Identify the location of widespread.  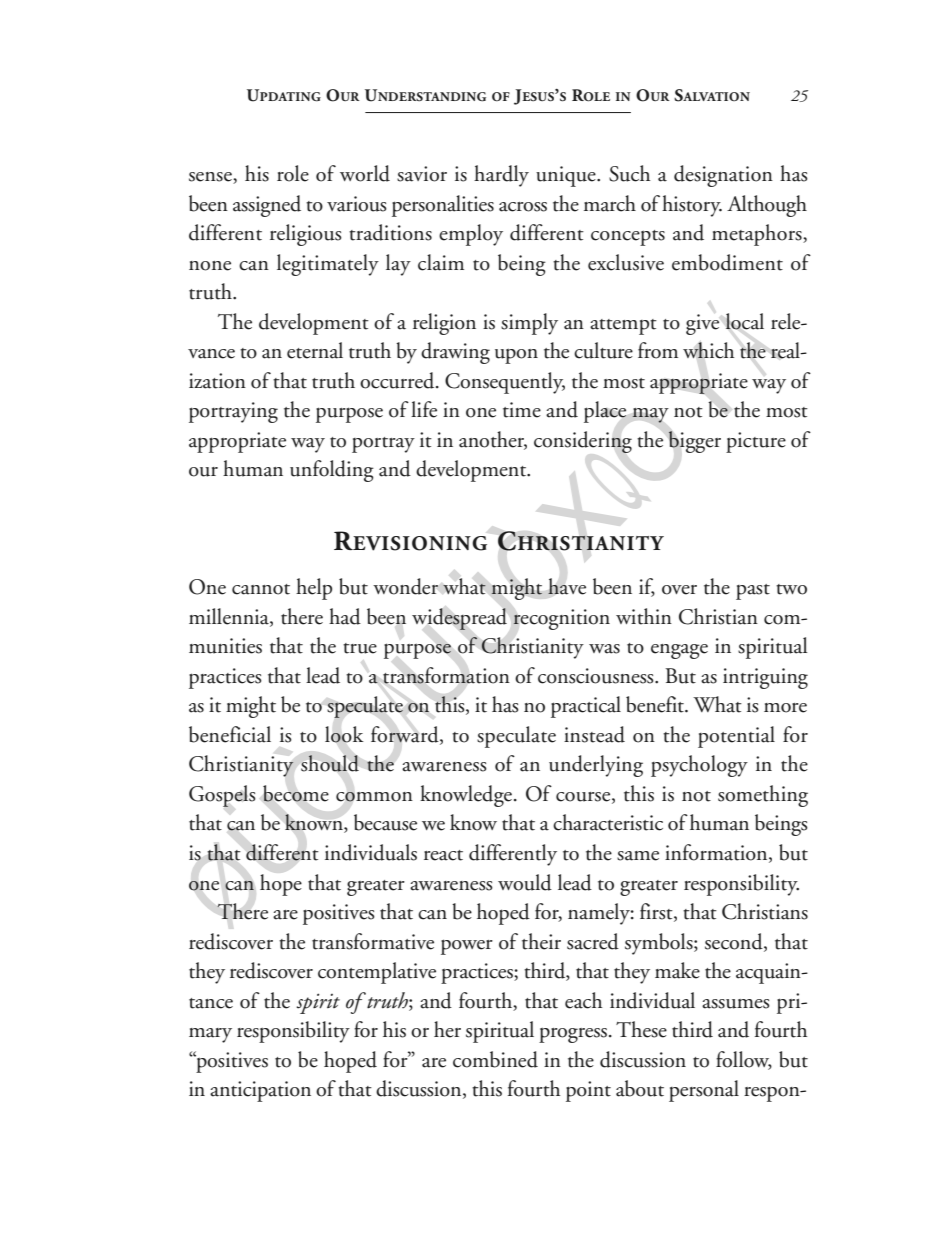
(459, 619).
